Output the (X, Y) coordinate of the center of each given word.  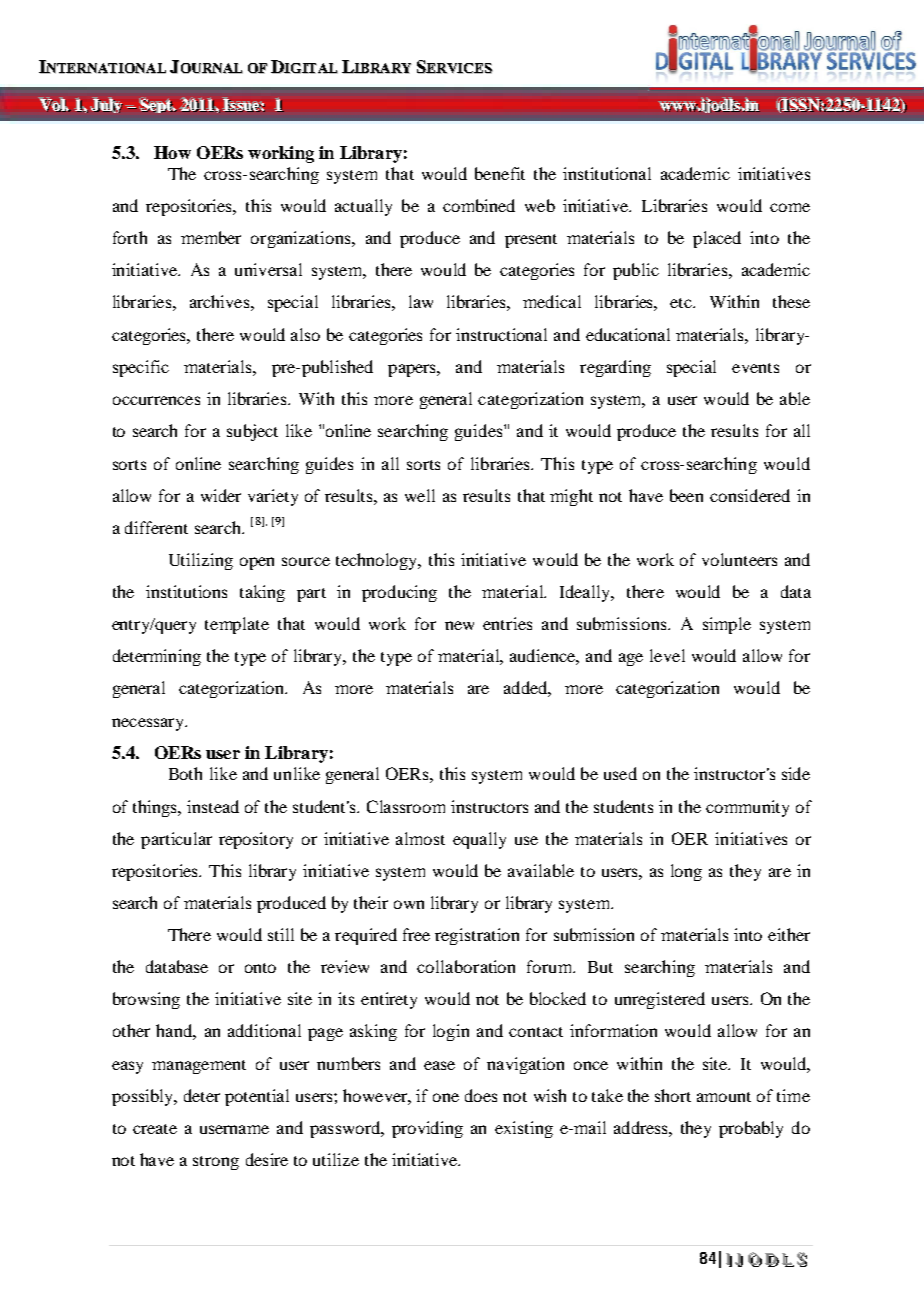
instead (213, 806)
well (420, 495)
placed (717, 239)
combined (479, 205)
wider (221, 495)
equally (479, 840)
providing (427, 1129)
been (686, 495)
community (747, 808)
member (211, 237)
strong (216, 1163)
